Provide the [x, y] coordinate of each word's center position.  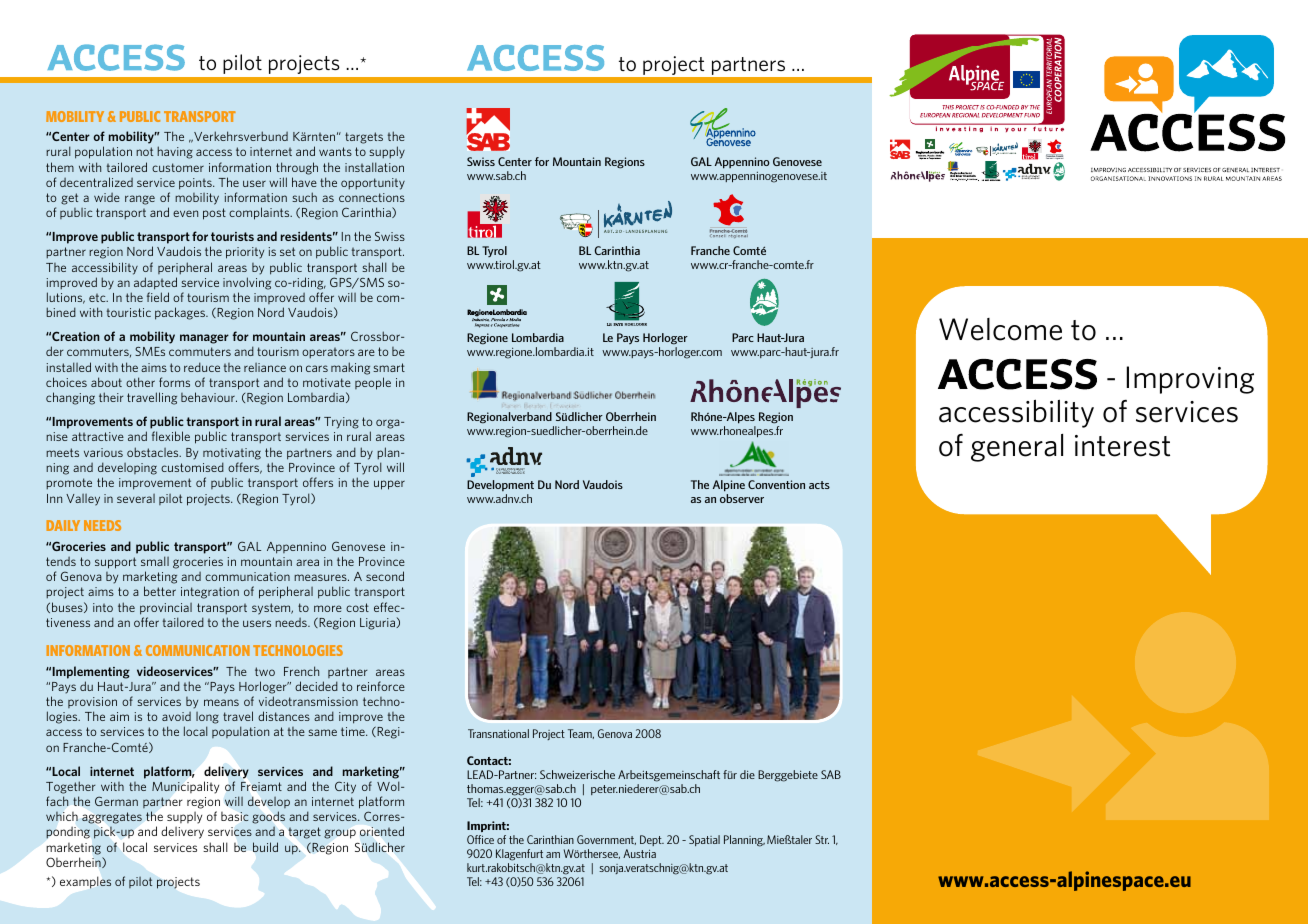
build [265, 847]
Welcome [1000, 329]
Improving [1190, 380]
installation [374, 167]
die [747, 774]
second [385, 576]
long [207, 719]
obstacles [154, 452]
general [1017, 448]
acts [819, 485]
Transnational [498, 733]
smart [389, 367]
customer [178, 167]
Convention [776, 484]
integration [210, 593]
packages [181, 313]
